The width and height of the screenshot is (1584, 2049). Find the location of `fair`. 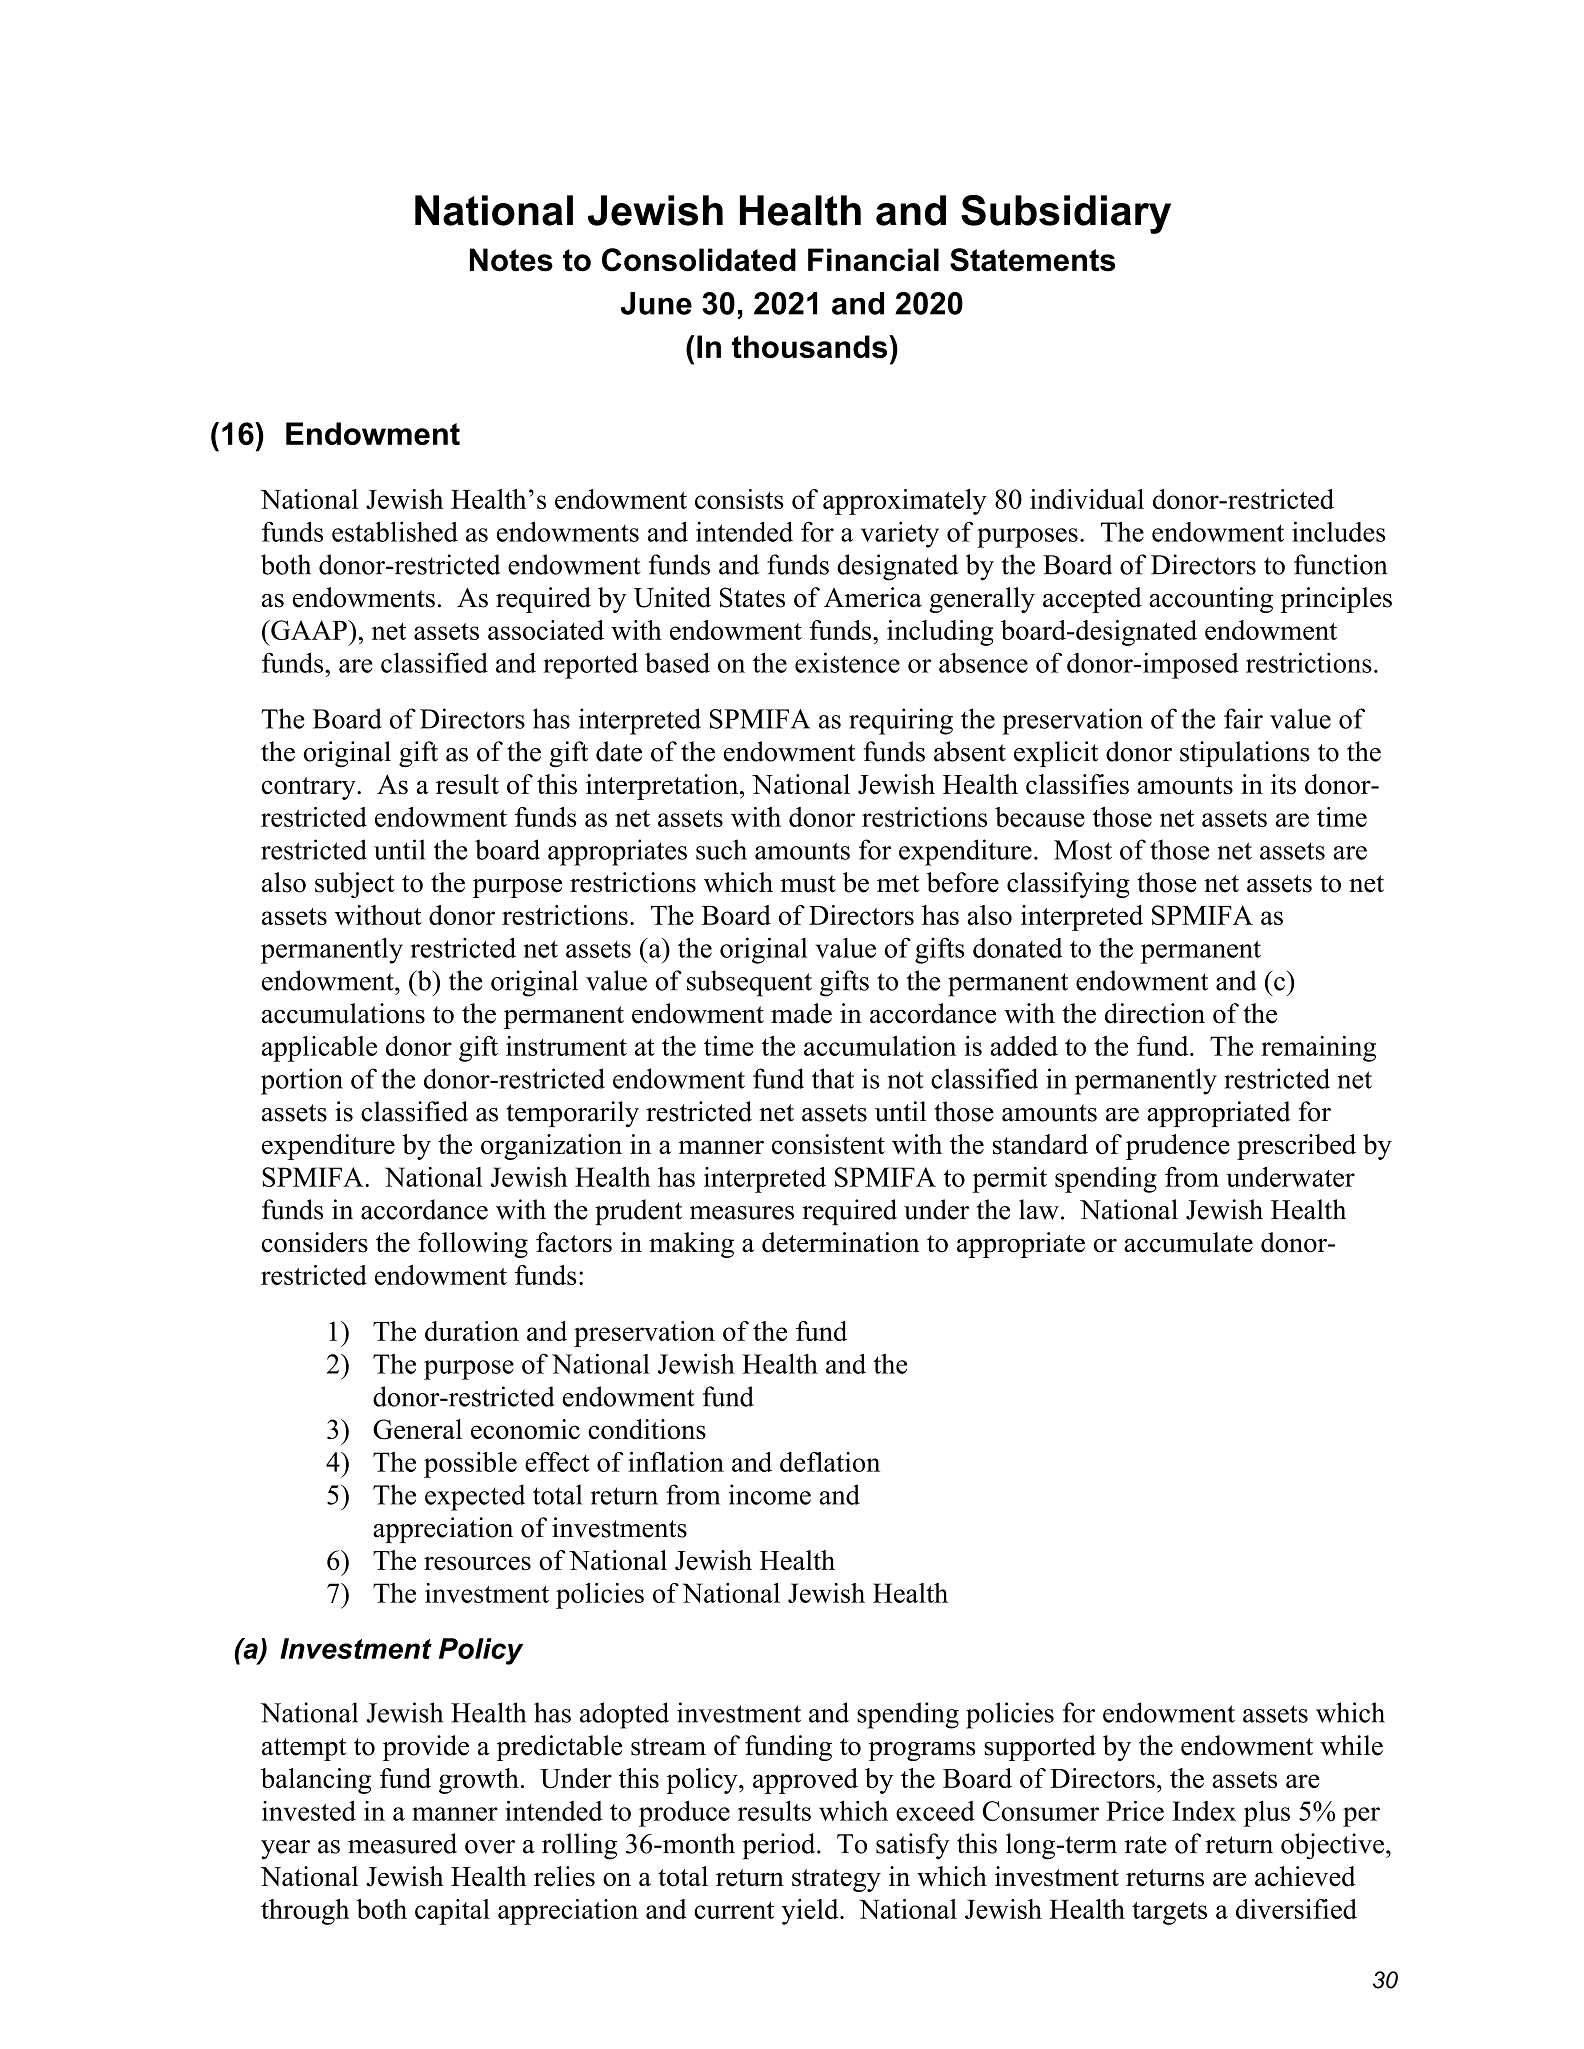

fair is located at coordinates (1243, 718).
